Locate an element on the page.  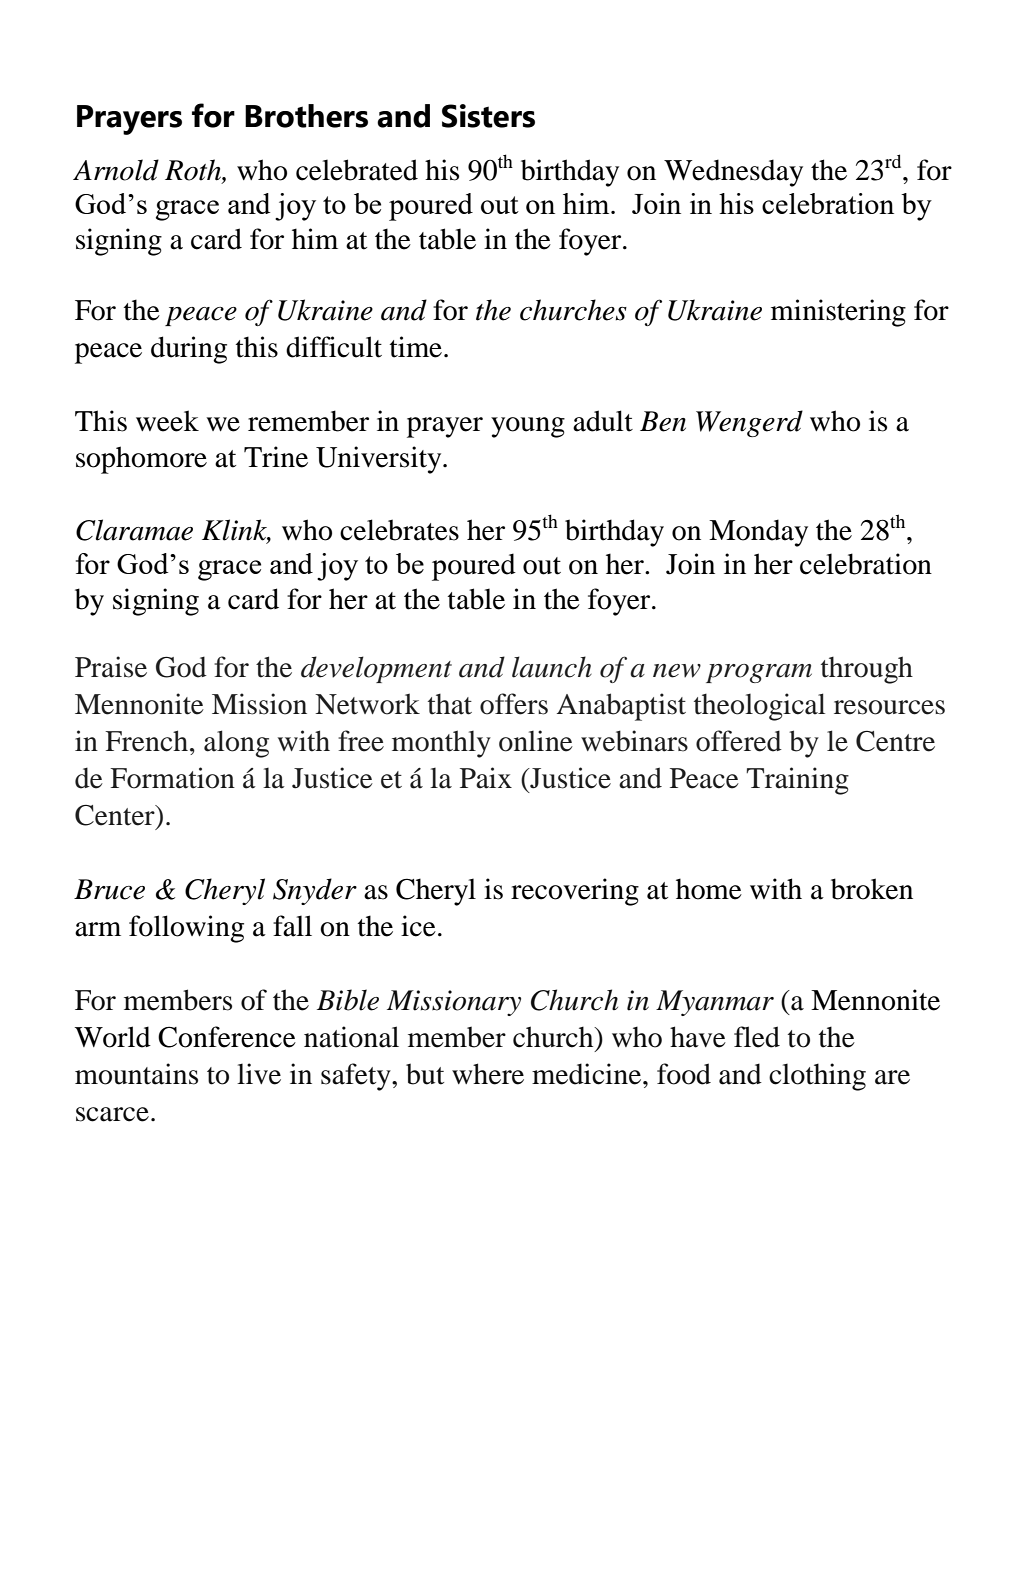
Wednesday is located at coordinates (733, 173).
